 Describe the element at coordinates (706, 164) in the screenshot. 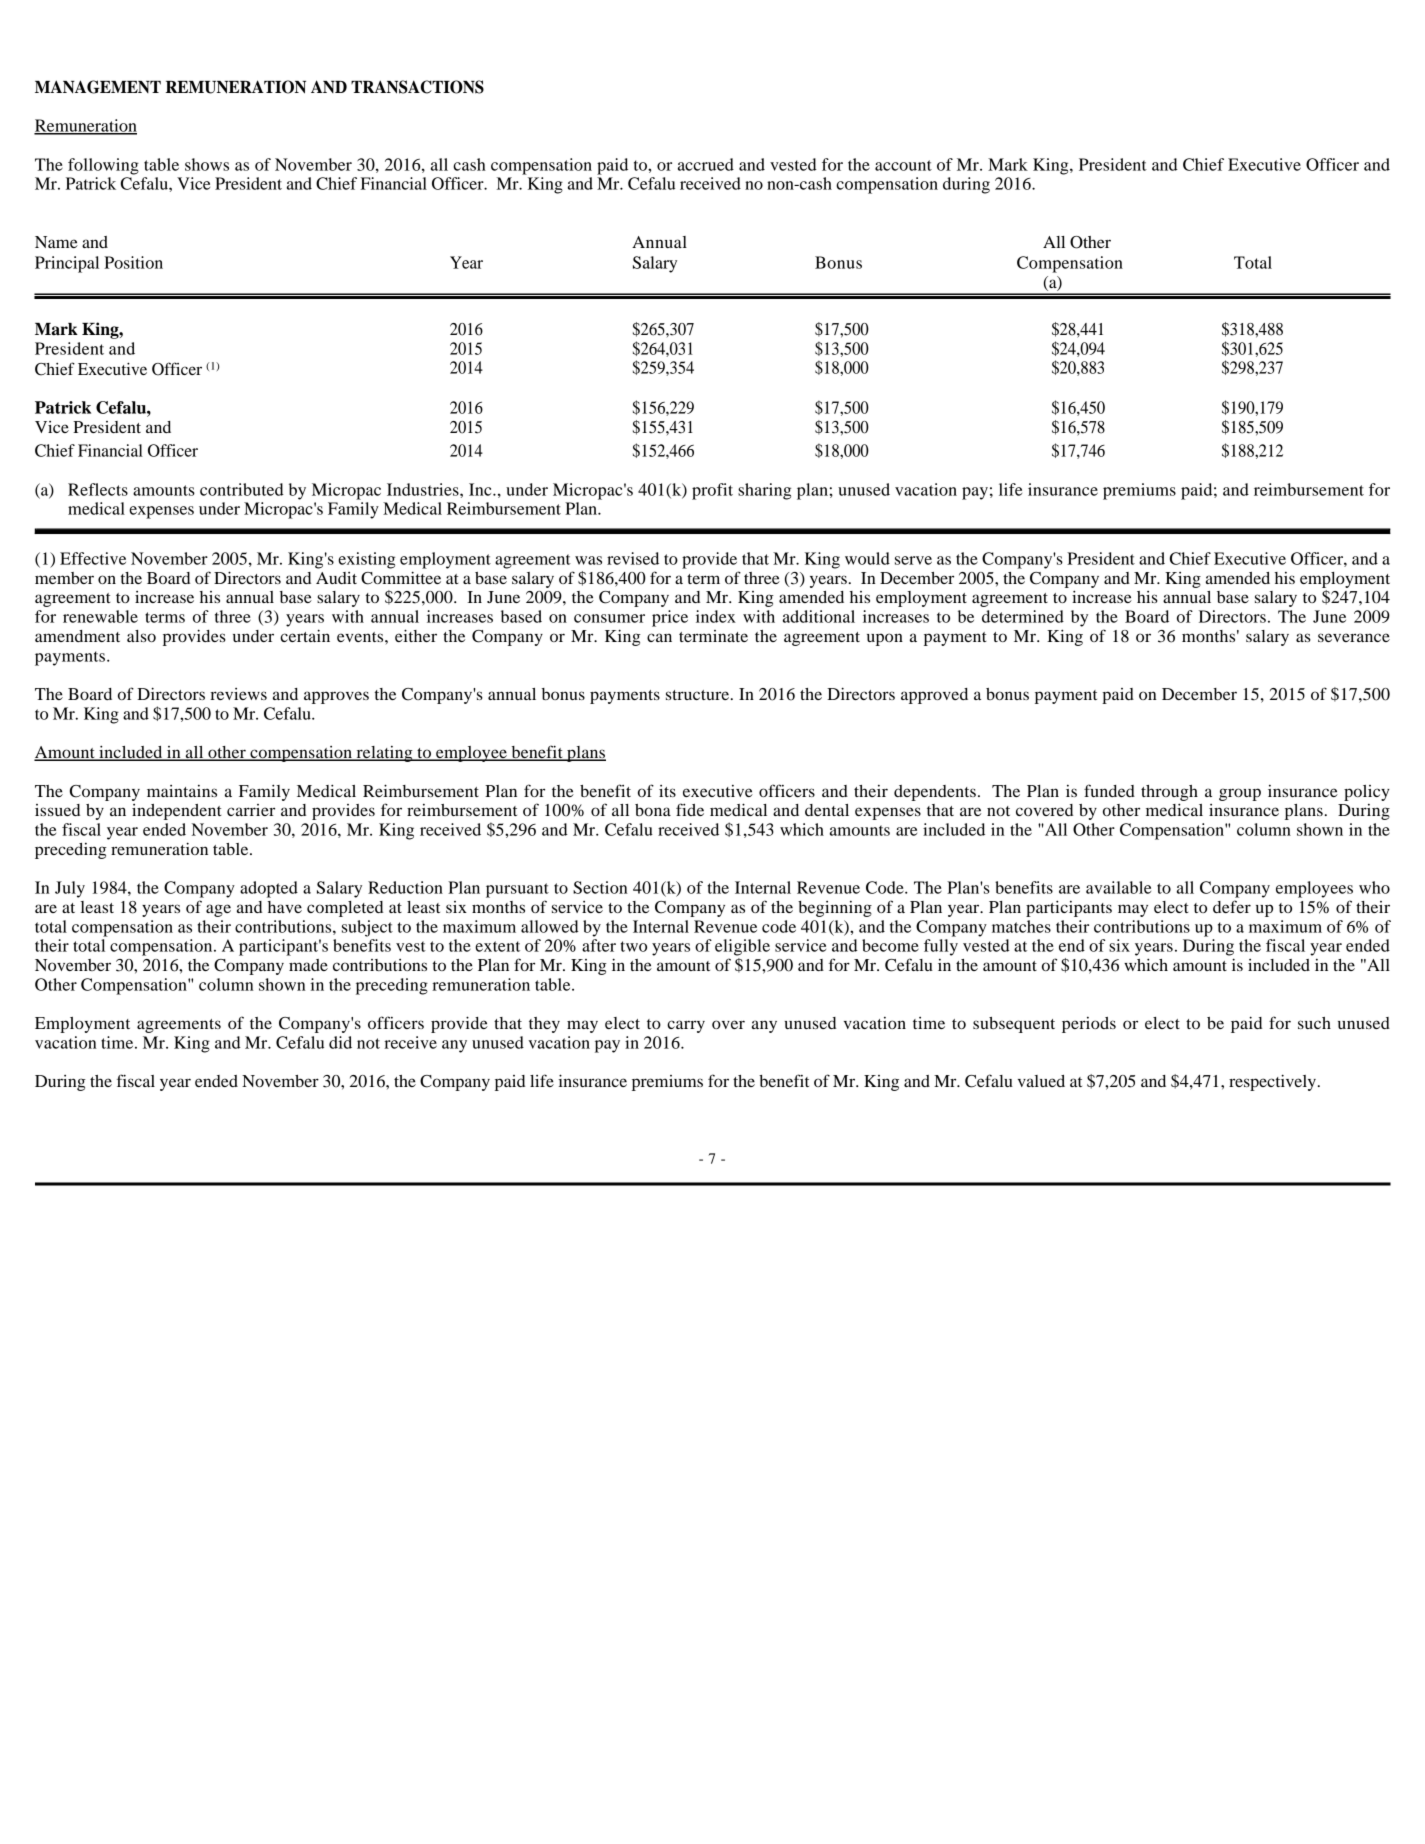

I see `accrued` at that location.
